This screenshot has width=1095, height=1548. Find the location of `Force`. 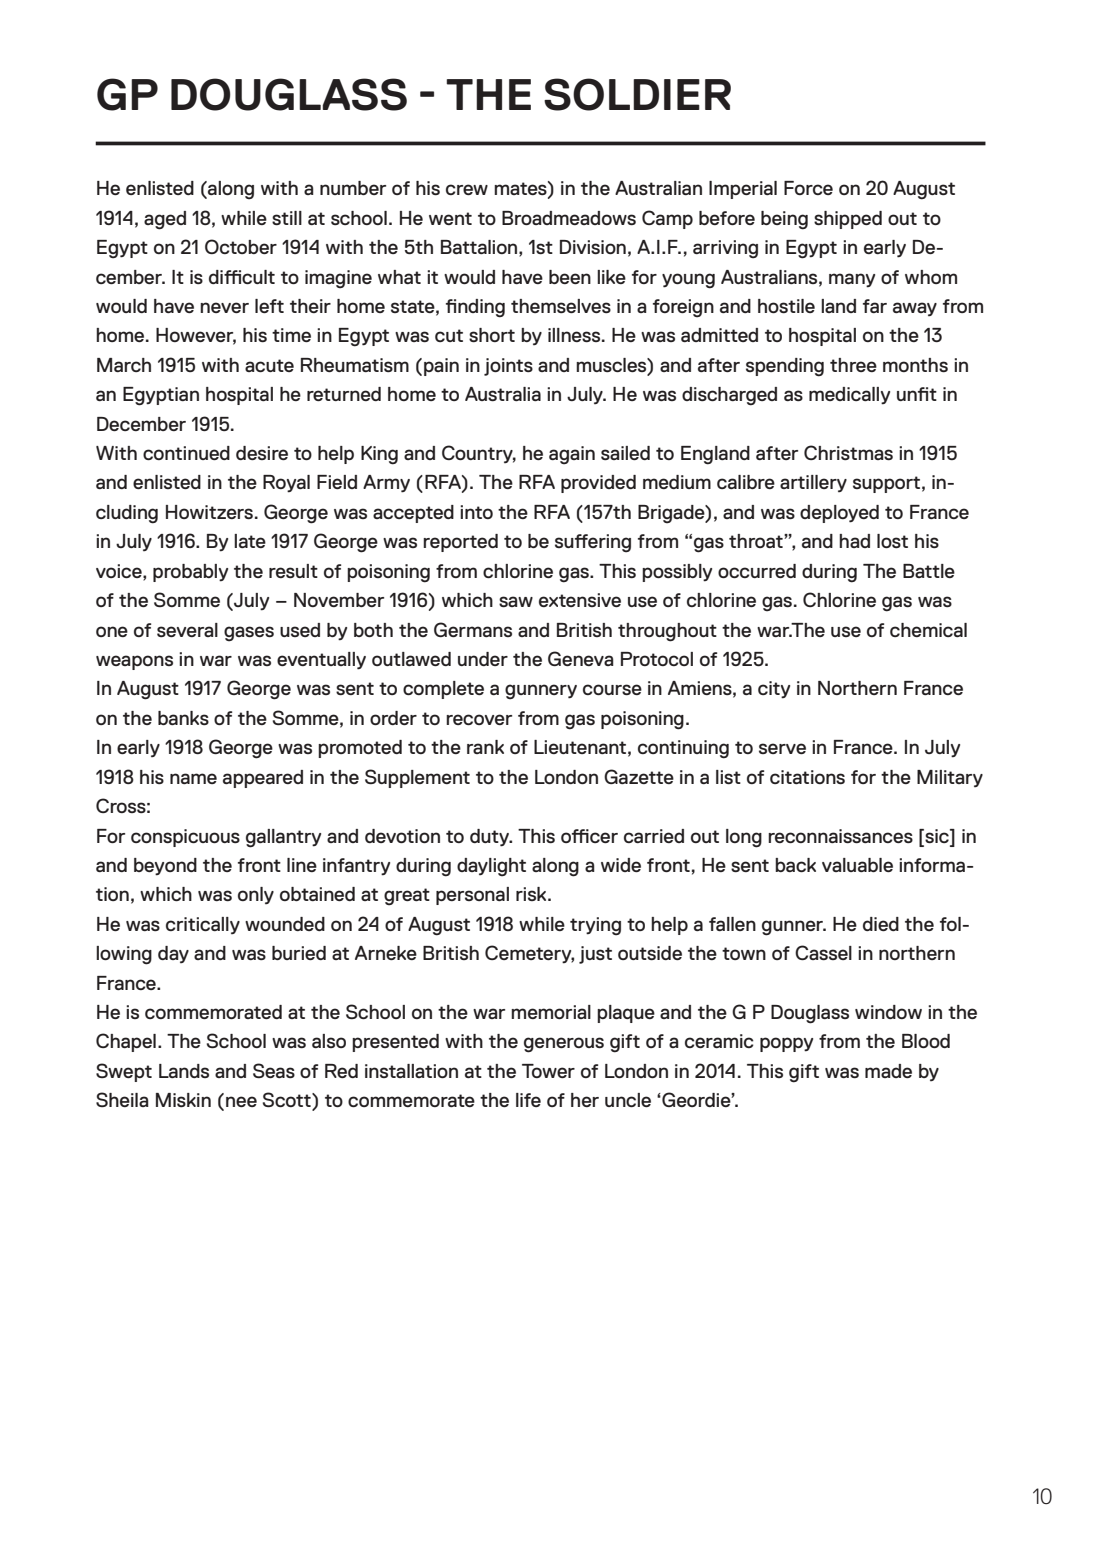

Force is located at coordinates (808, 188).
